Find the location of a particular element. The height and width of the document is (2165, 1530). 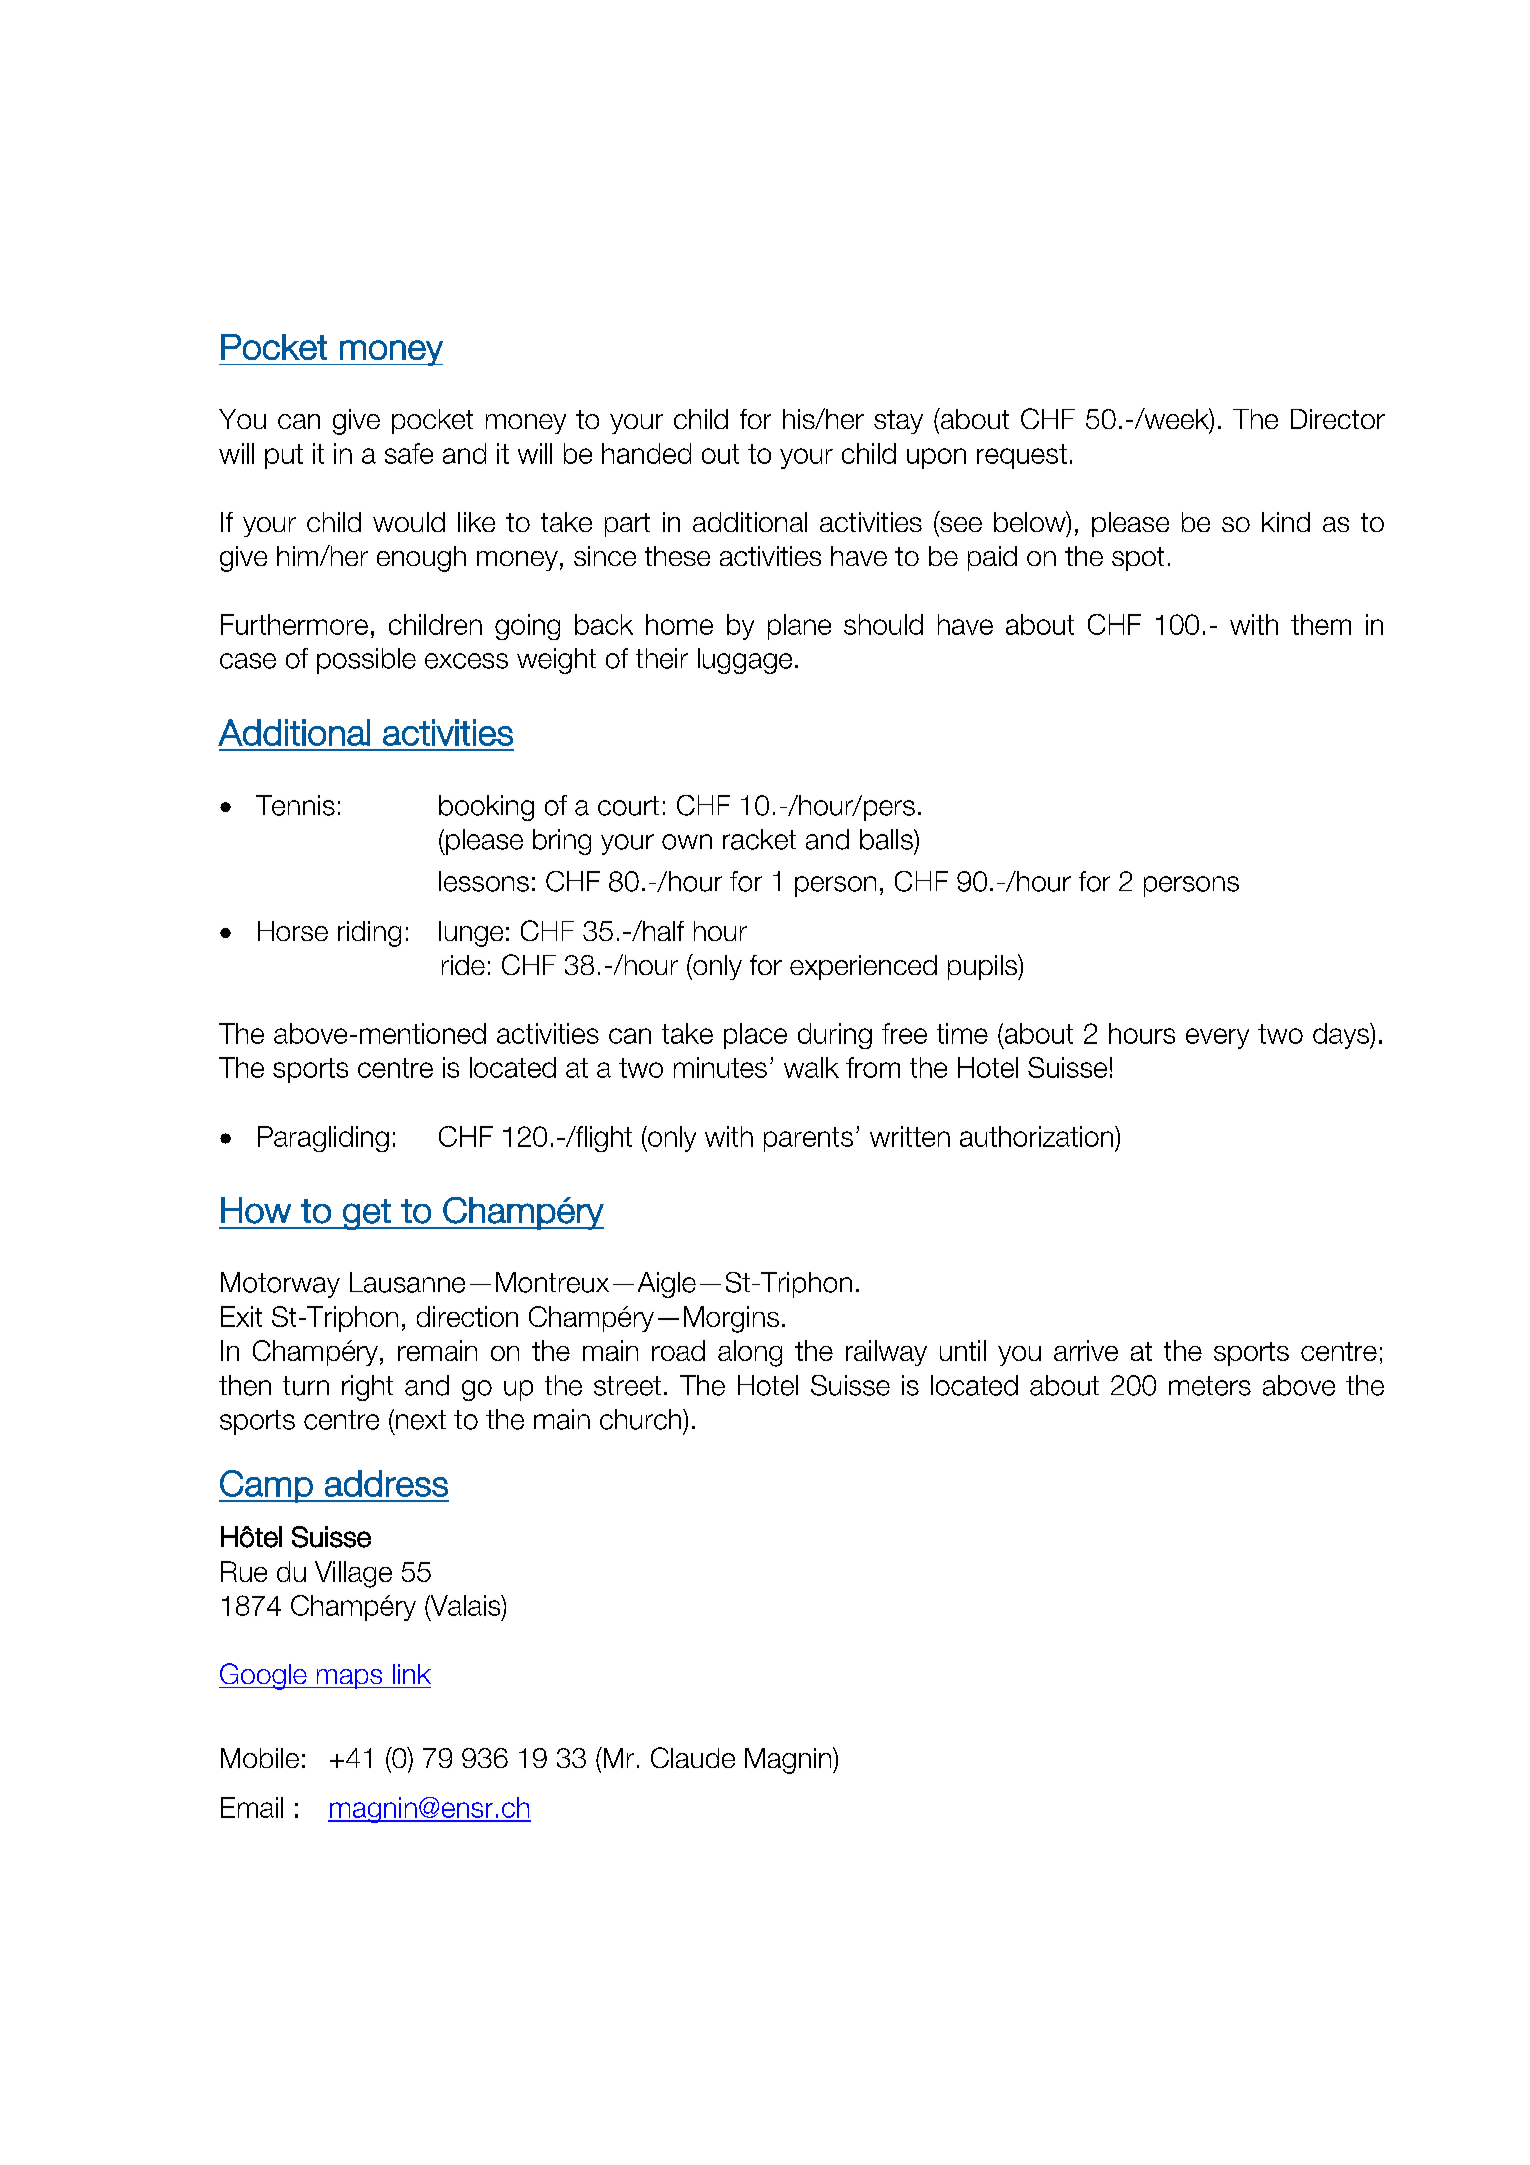

along is located at coordinates (750, 1353).
